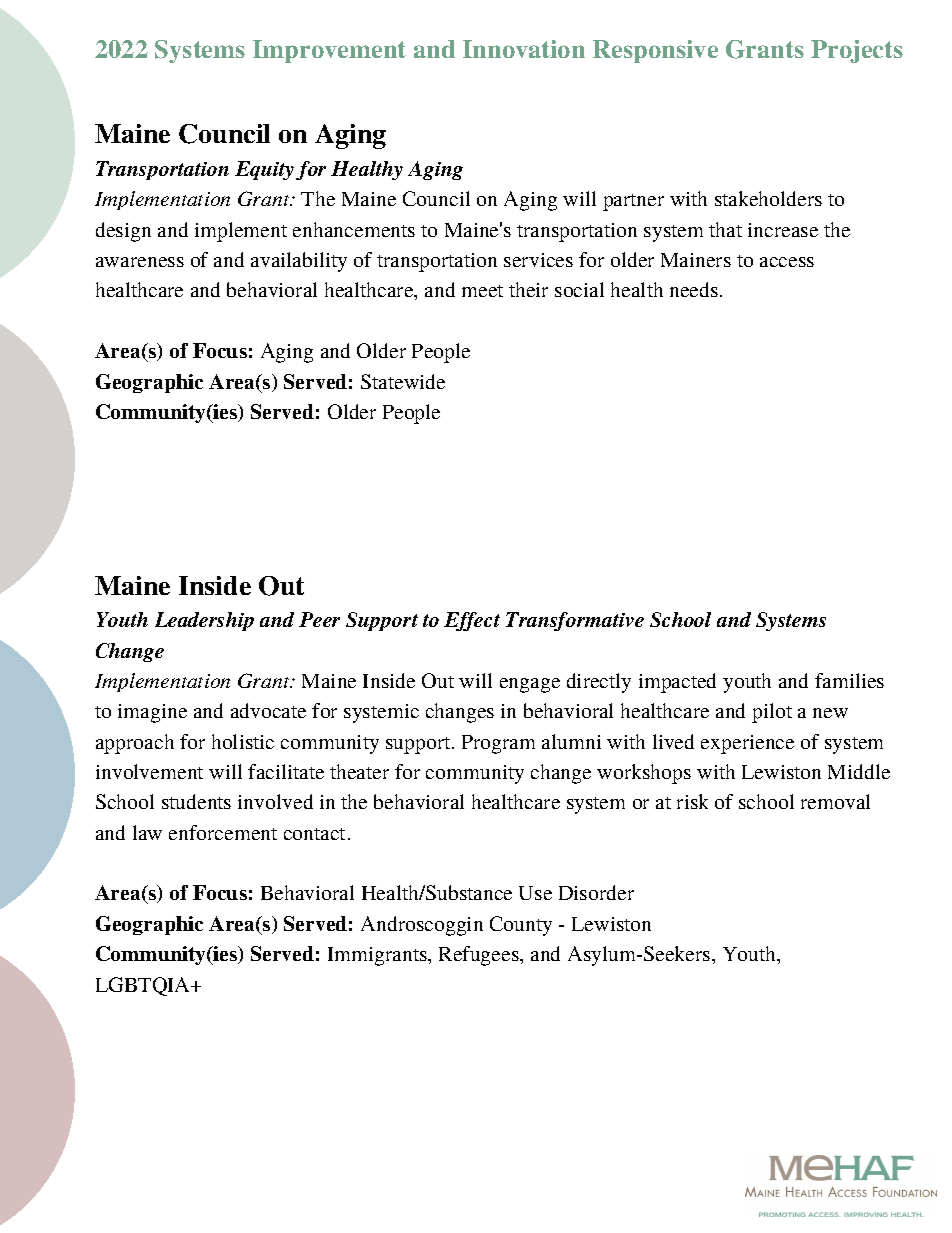 The image size is (952, 1233). I want to click on needs, so click(695, 289).
